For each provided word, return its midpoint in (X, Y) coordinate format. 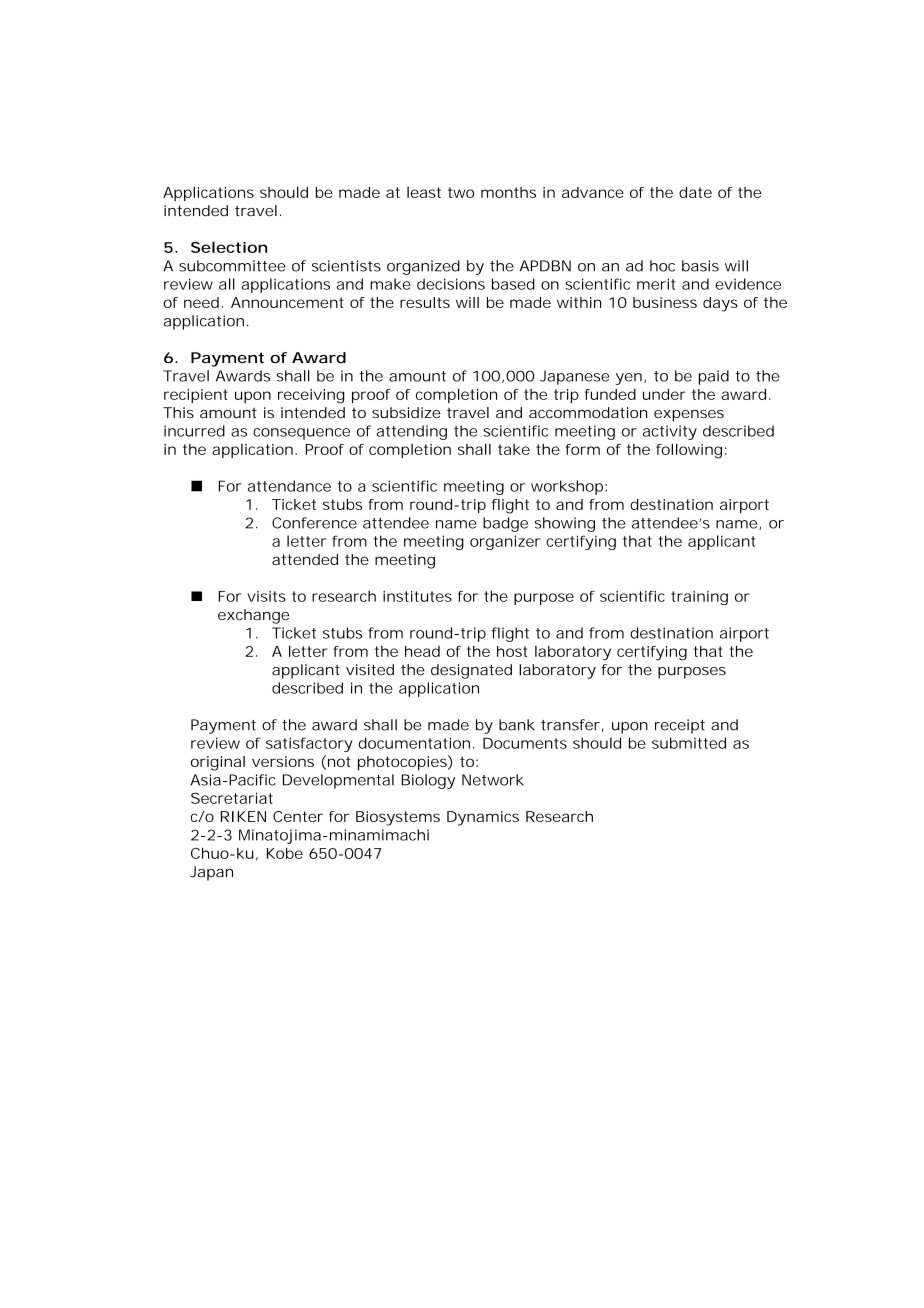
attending (411, 432)
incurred (194, 431)
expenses (689, 416)
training (699, 598)
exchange (253, 616)
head (422, 651)
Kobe (285, 853)
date (695, 192)
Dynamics (483, 818)
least (424, 192)
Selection (229, 247)
